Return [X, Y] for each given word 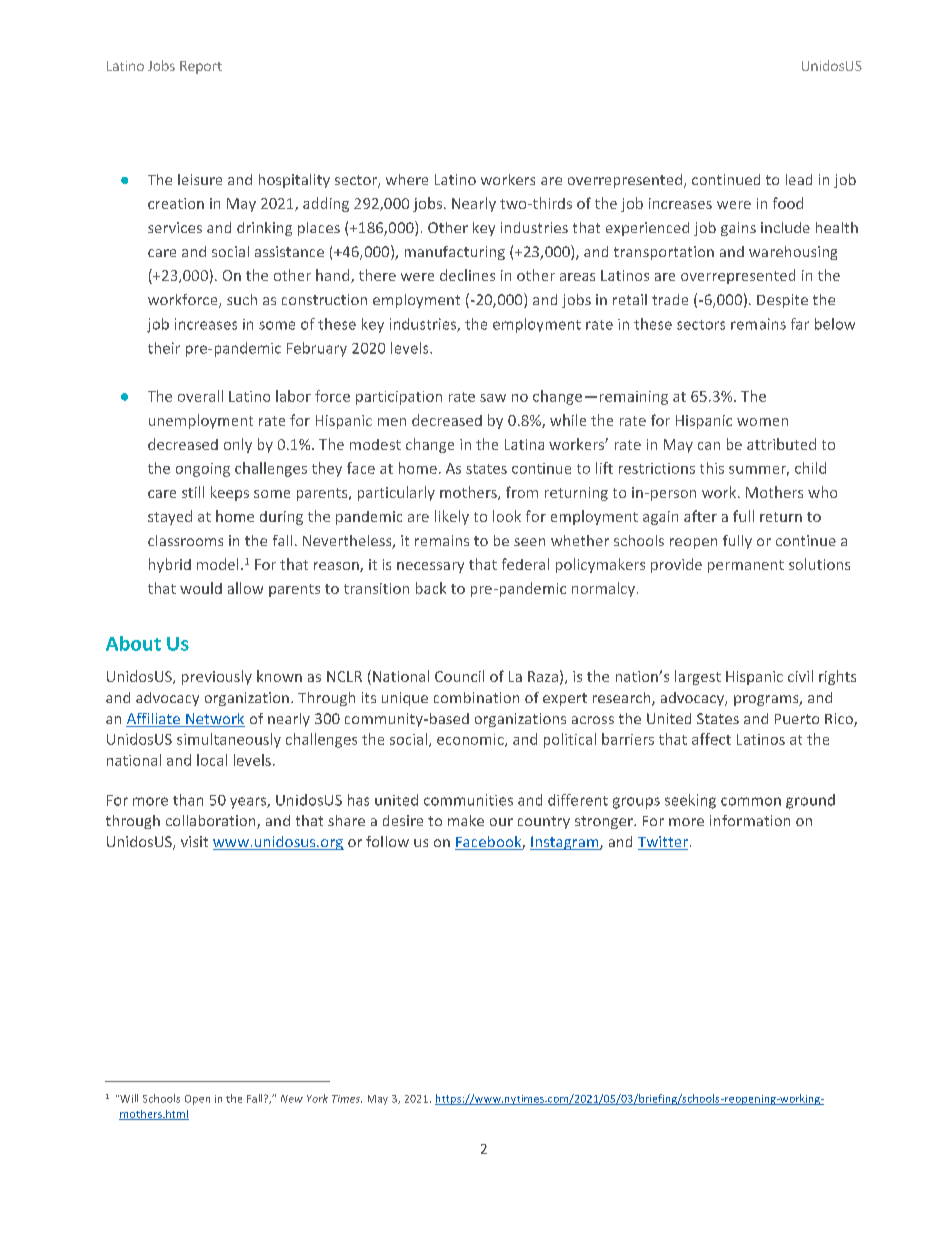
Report [201, 67]
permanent [746, 566]
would [201, 588]
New [292, 1099]
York [317, 1098]
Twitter [663, 843]
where [407, 179]
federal [525, 564]
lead [799, 179]
